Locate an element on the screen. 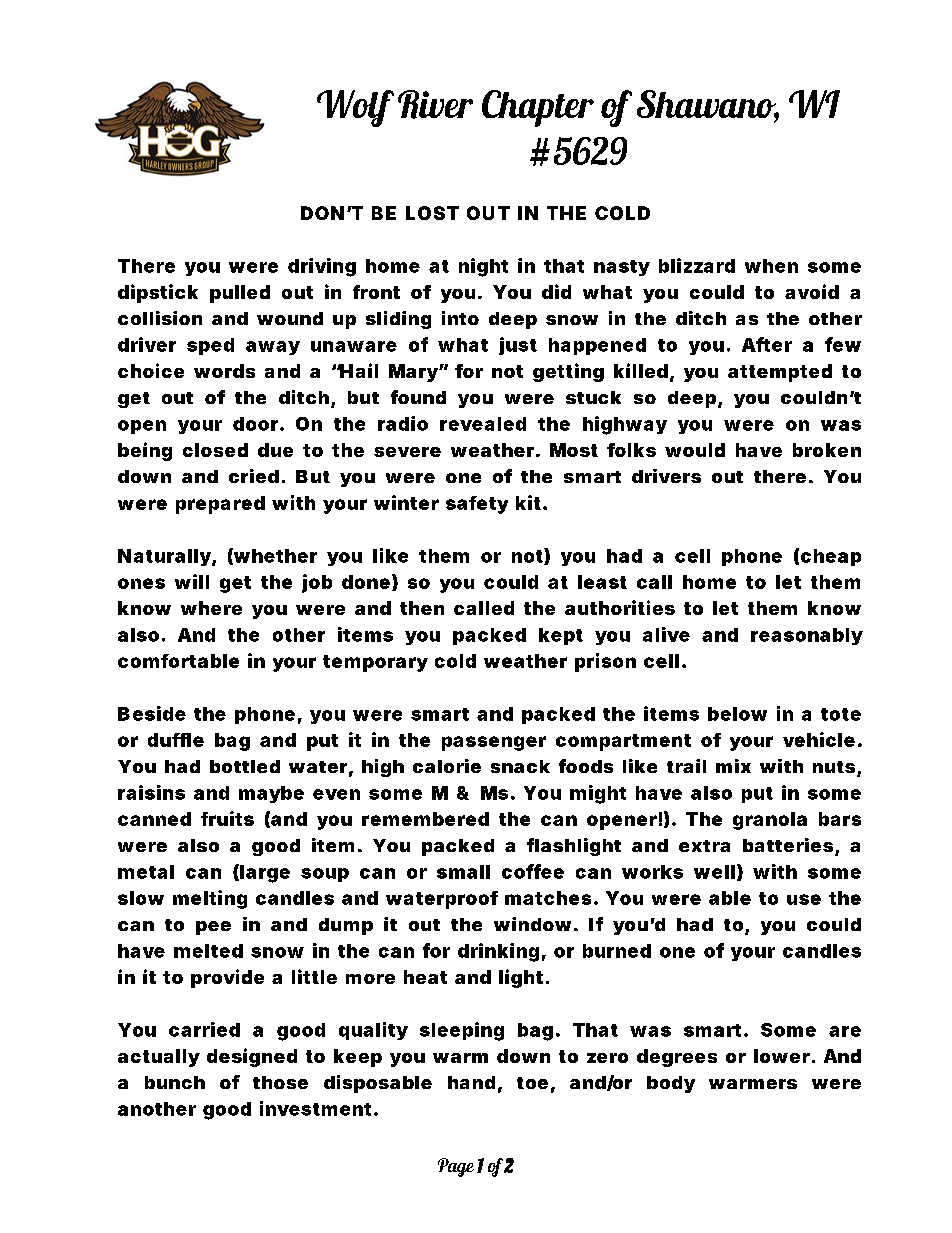 This screenshot has width=952, height=1233. fruits is located at coordinates (227, 818).
